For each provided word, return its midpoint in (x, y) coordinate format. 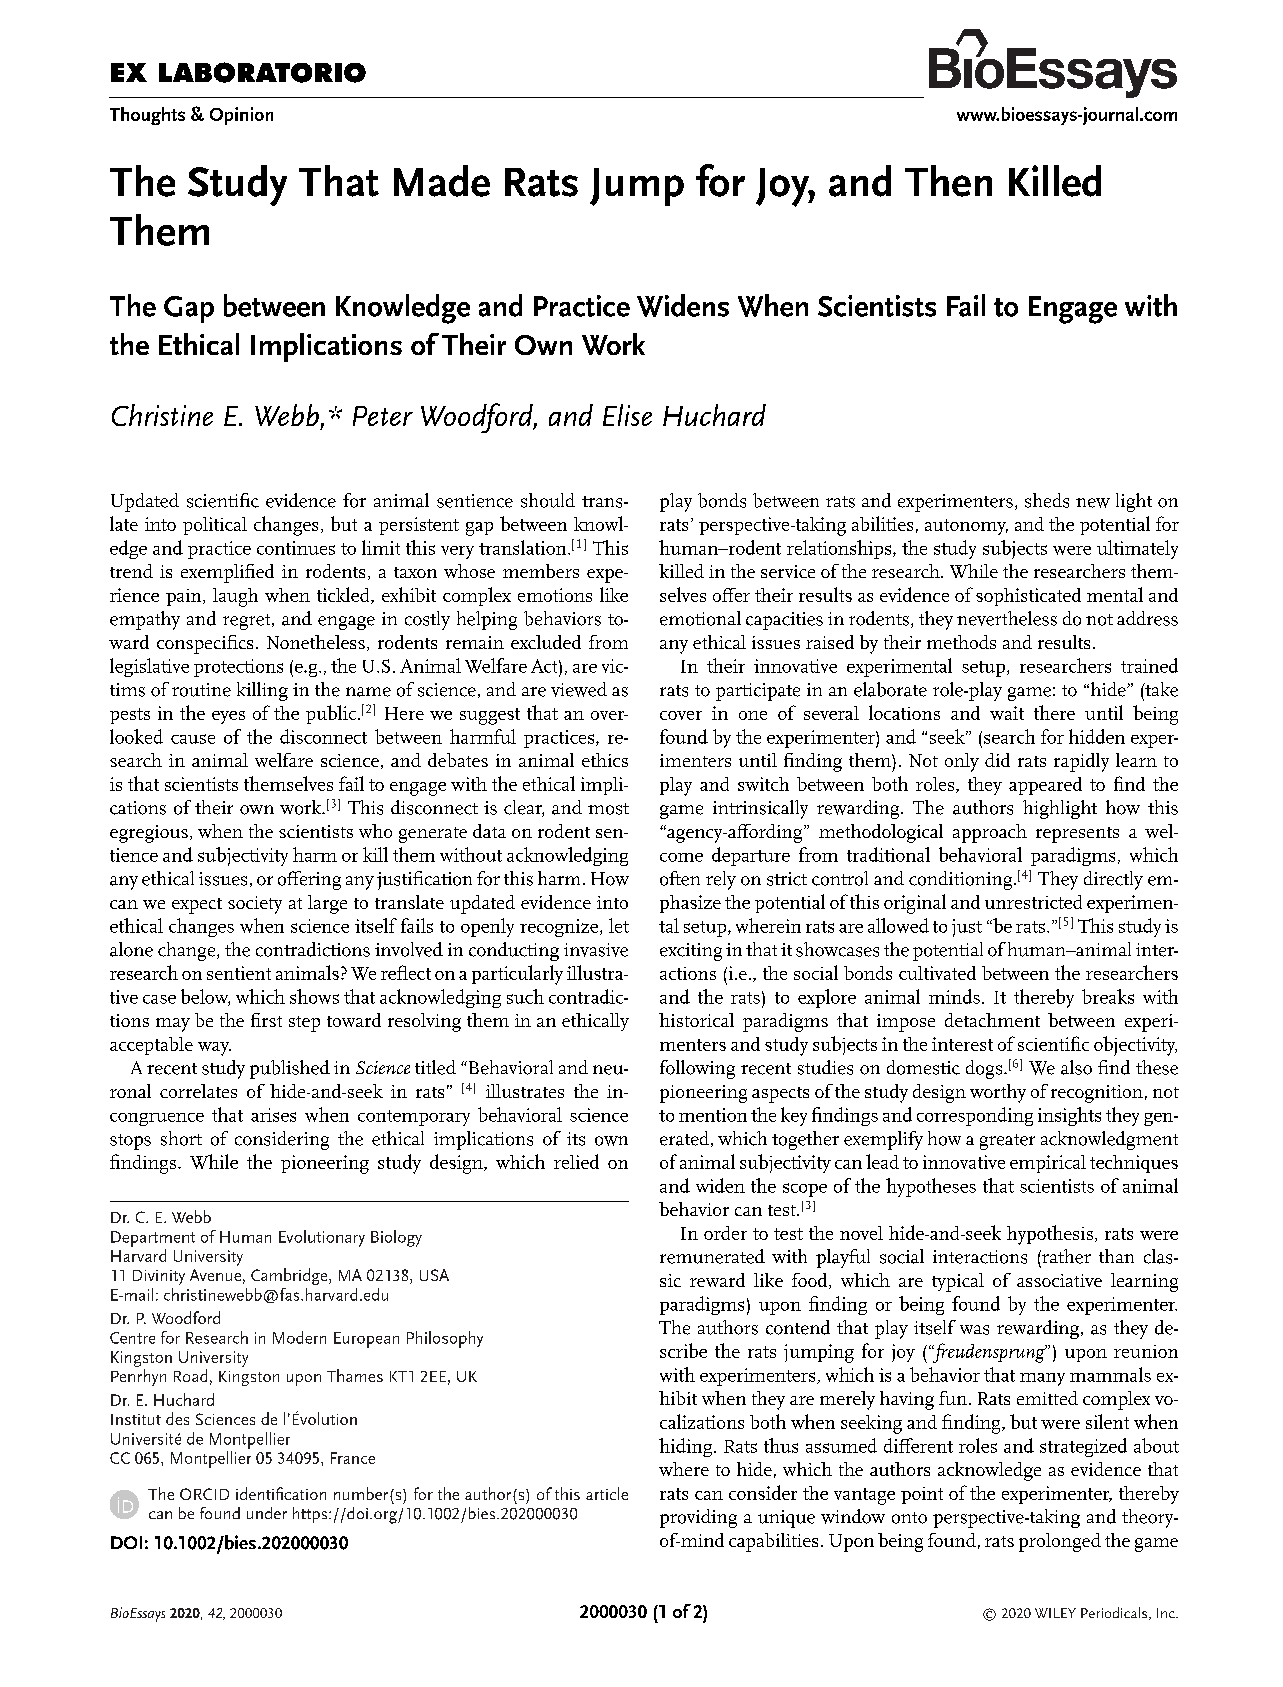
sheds (1047, 500)
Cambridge (290, 1276)
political (215, 526)
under (267, 1513)
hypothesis (1050, 1235)
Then (948, 181)
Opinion (241, 116)
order (725, 1233)
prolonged (1060, 1542)
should (548, 500)
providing (698, 1518)
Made (442, 181)
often (680, 878)
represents (1077, 835)
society (255, 905)
